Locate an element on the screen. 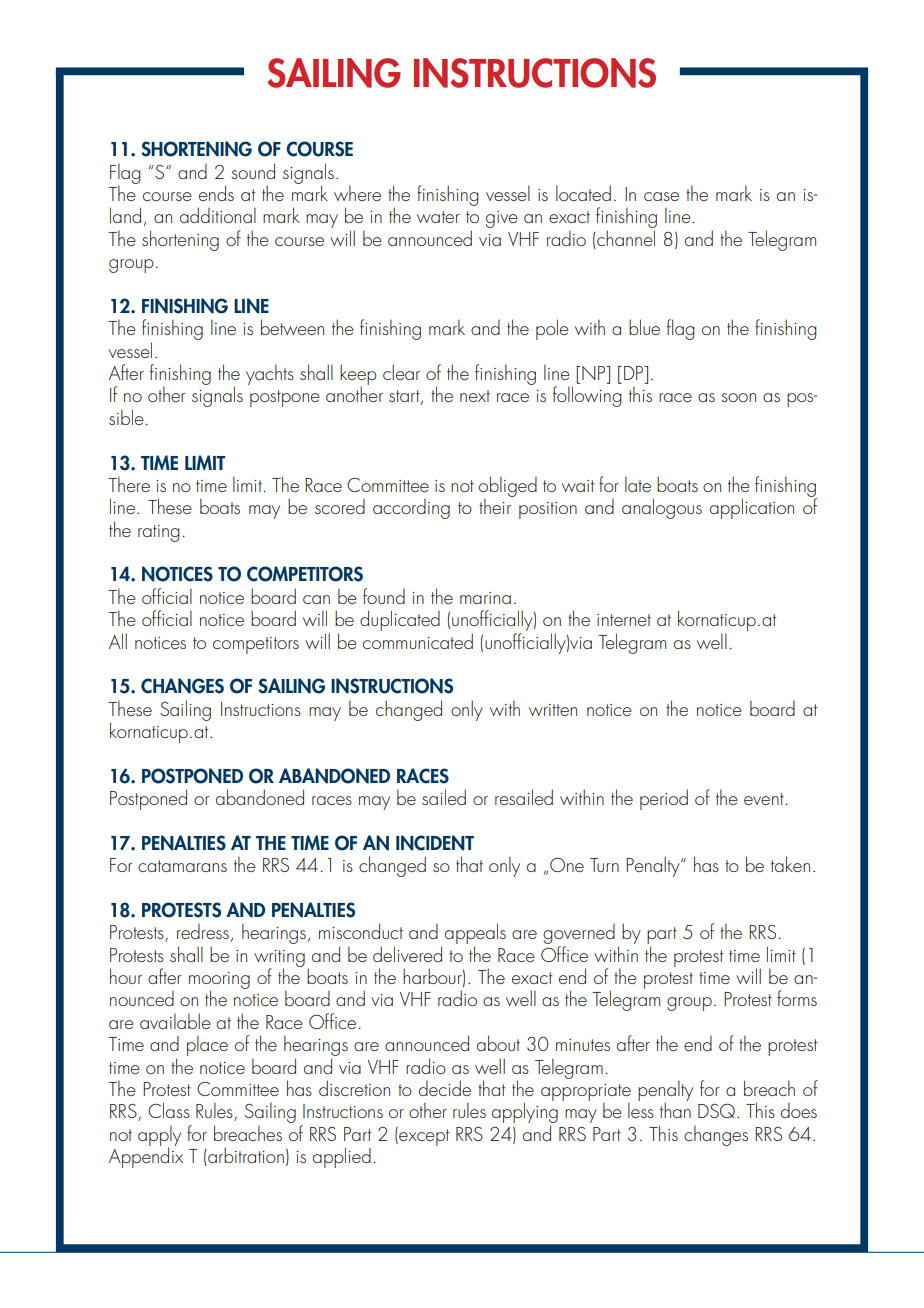 This screenshot has height=1308, width=924. can is located at coordinates (316, 599).
